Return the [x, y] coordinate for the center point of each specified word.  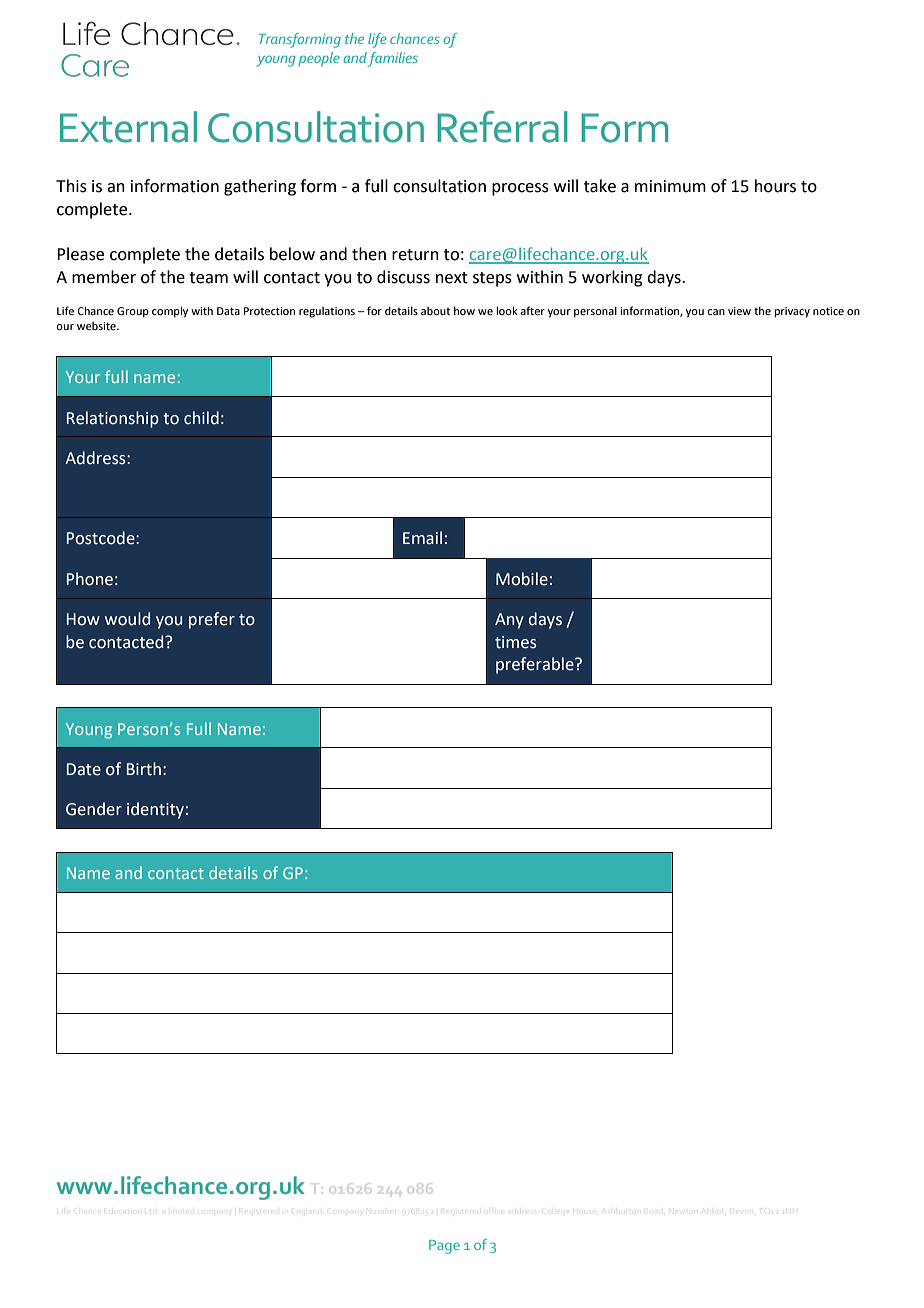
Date [84, 769]
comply [170, 312]
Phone [90, 579]
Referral [502, 126]
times [516, 642]
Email [422, 538]
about [435, 311]
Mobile [522, 579]
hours [775, 186]
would [127, 619]
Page [444, 1247]
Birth [144, 769]
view [739, 311]
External [128, 127]
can [716, 312]
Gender [94, 809]
